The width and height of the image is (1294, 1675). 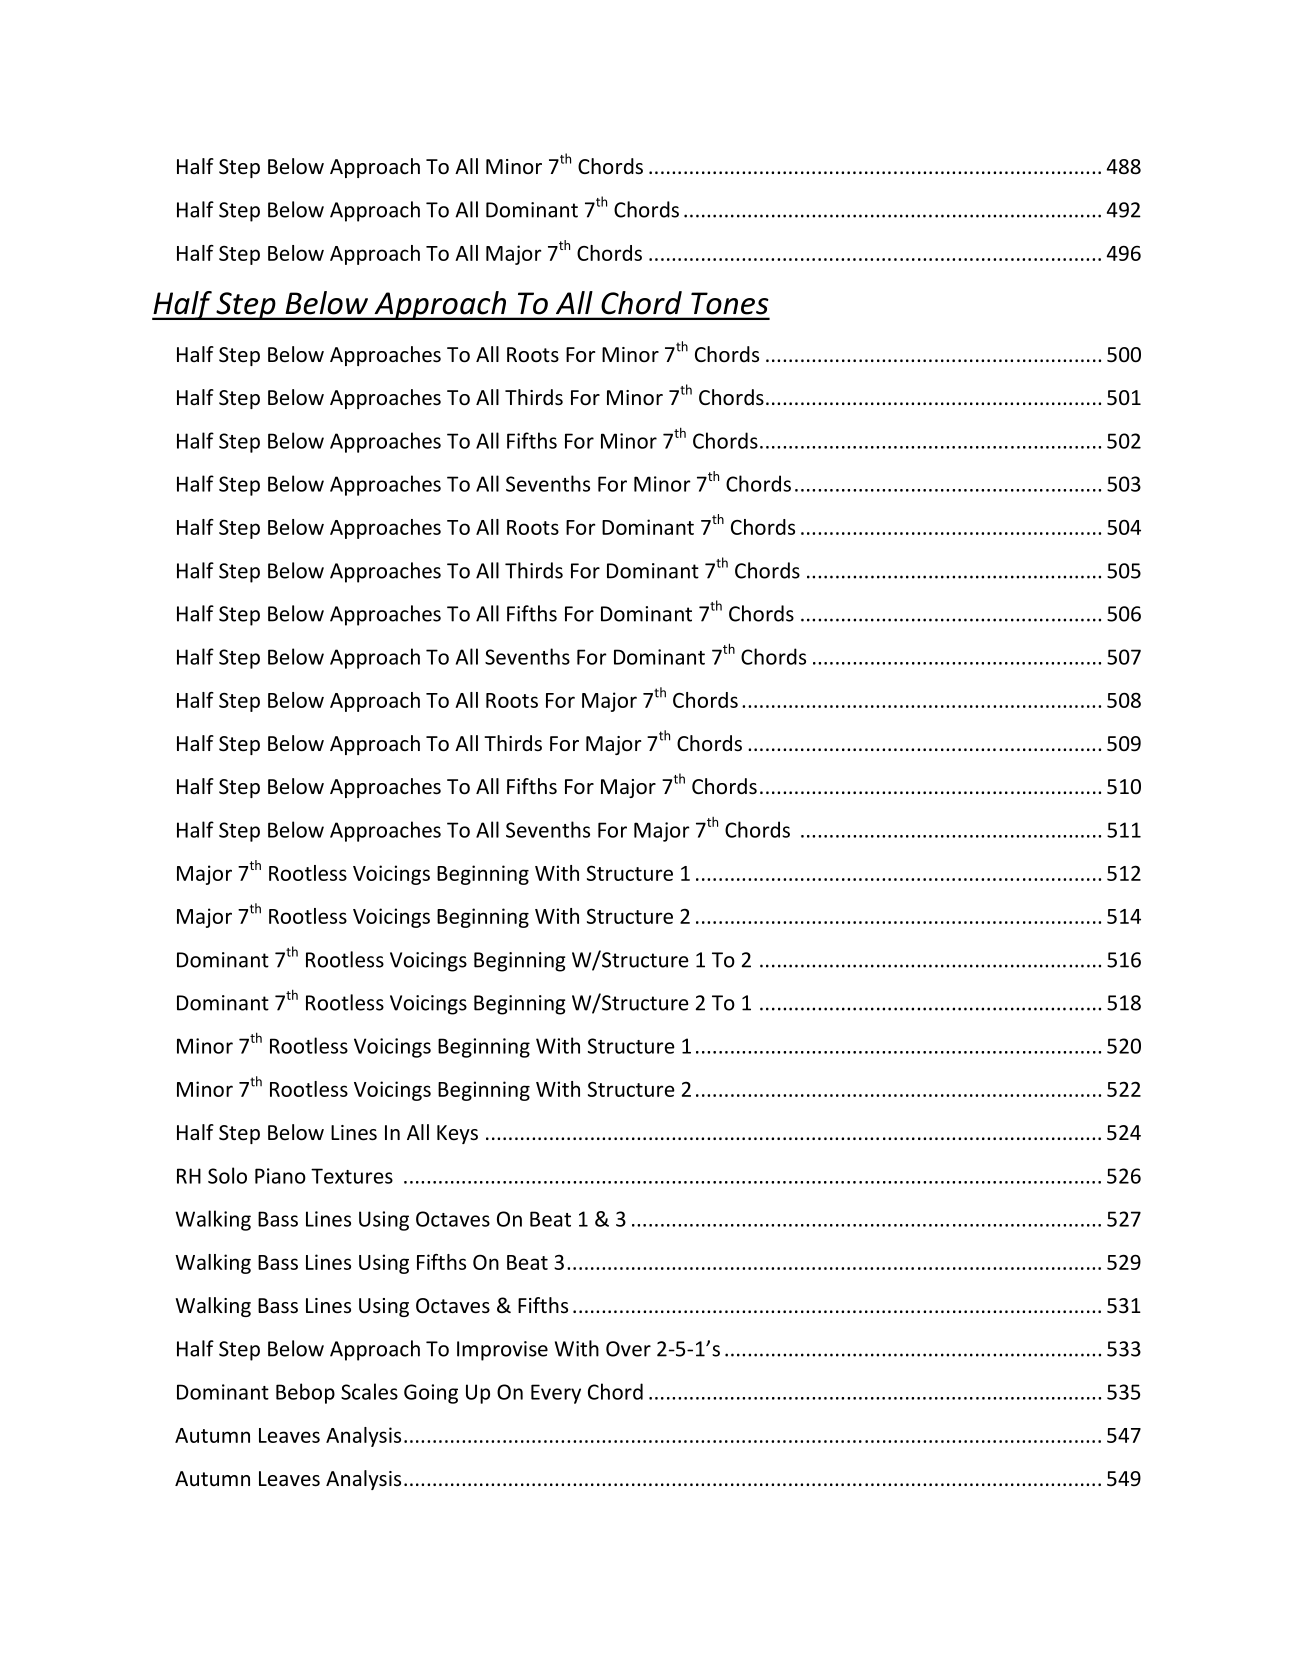 I want to click on Improvise, so click(x=502, y=1351).
